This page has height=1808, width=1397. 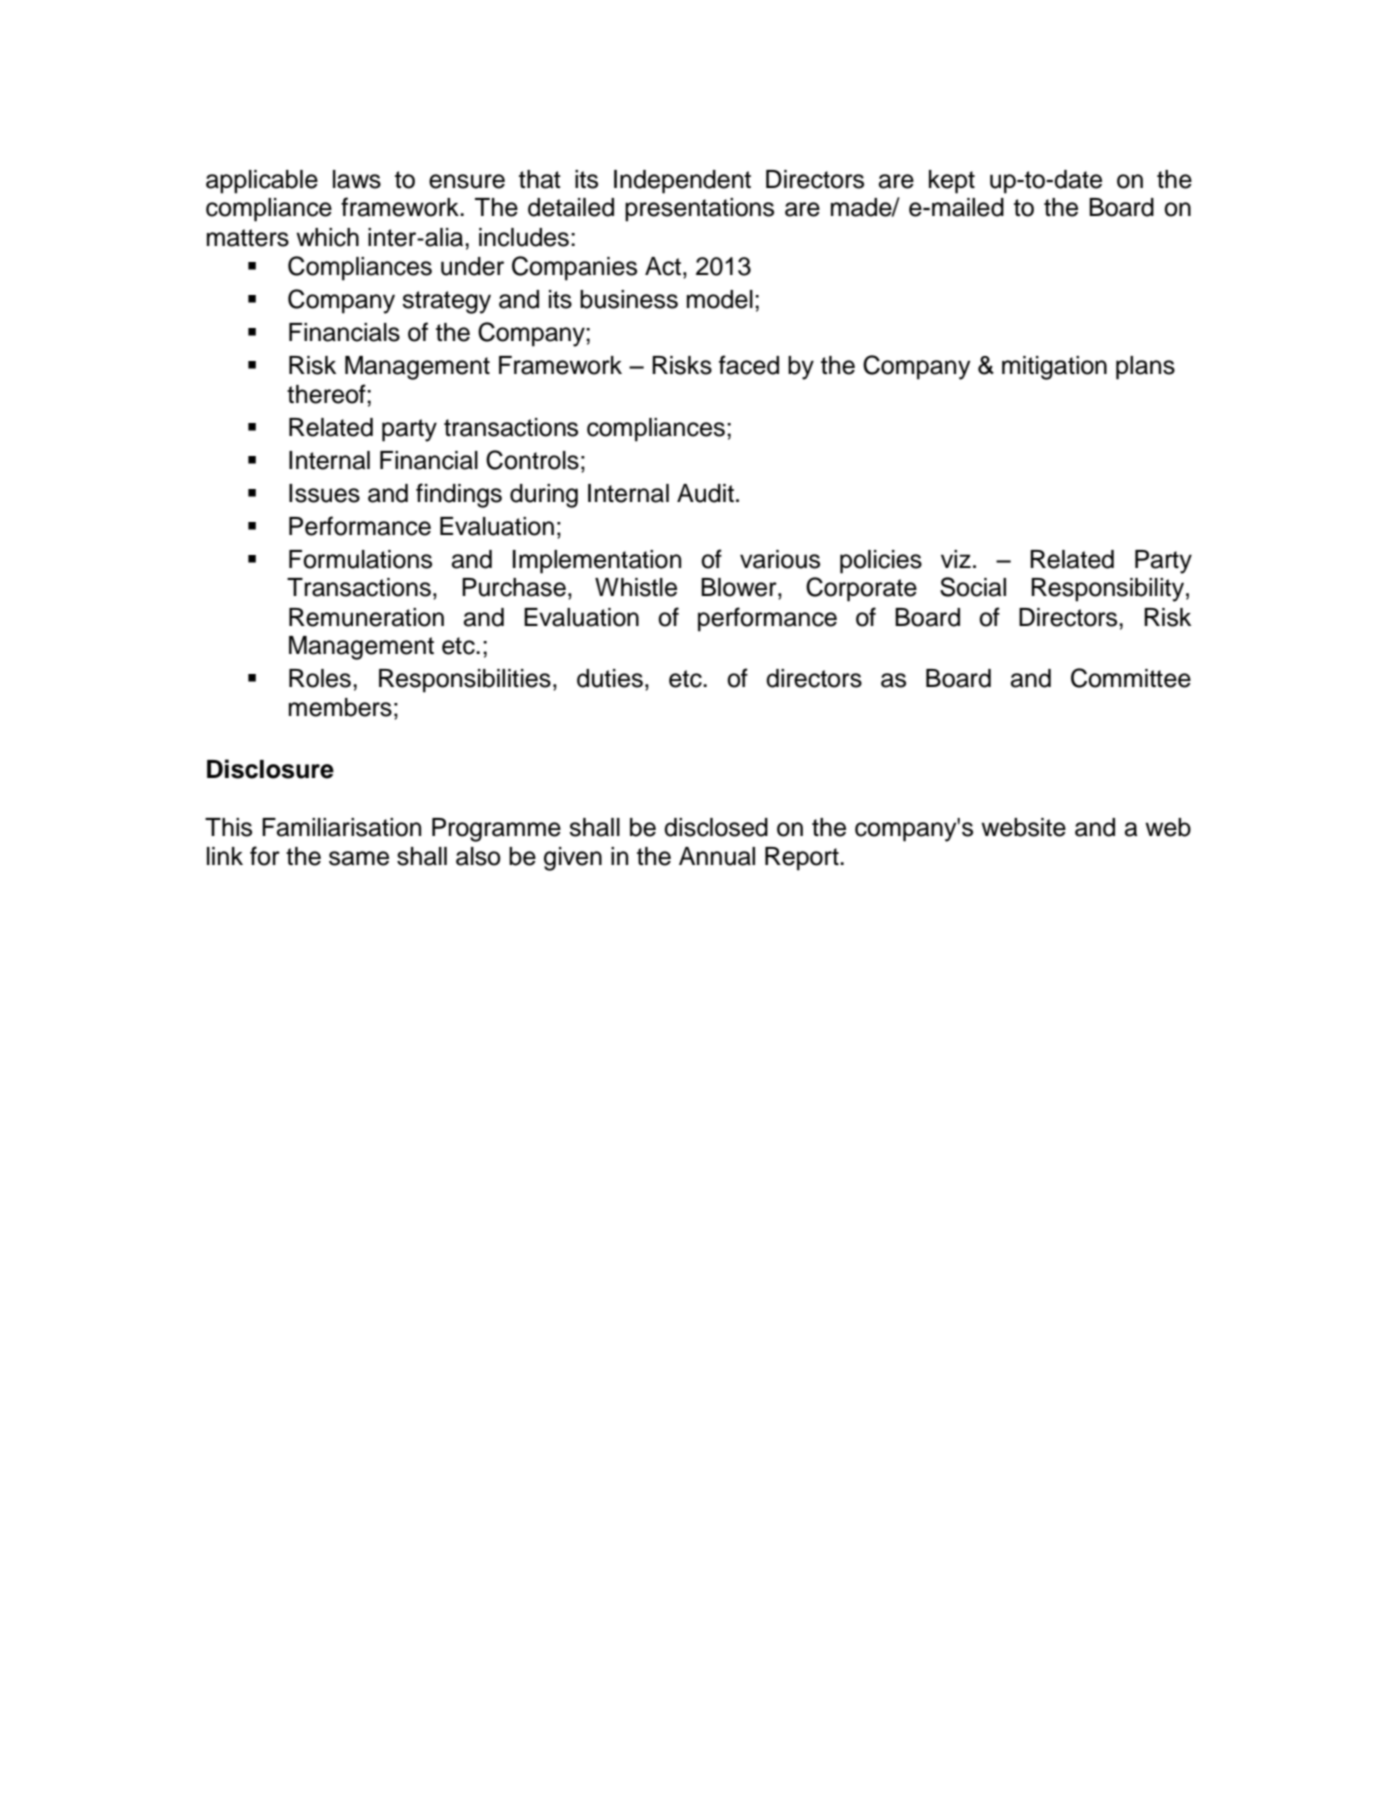 I want to click on duties, so click(x=610, y=678).
